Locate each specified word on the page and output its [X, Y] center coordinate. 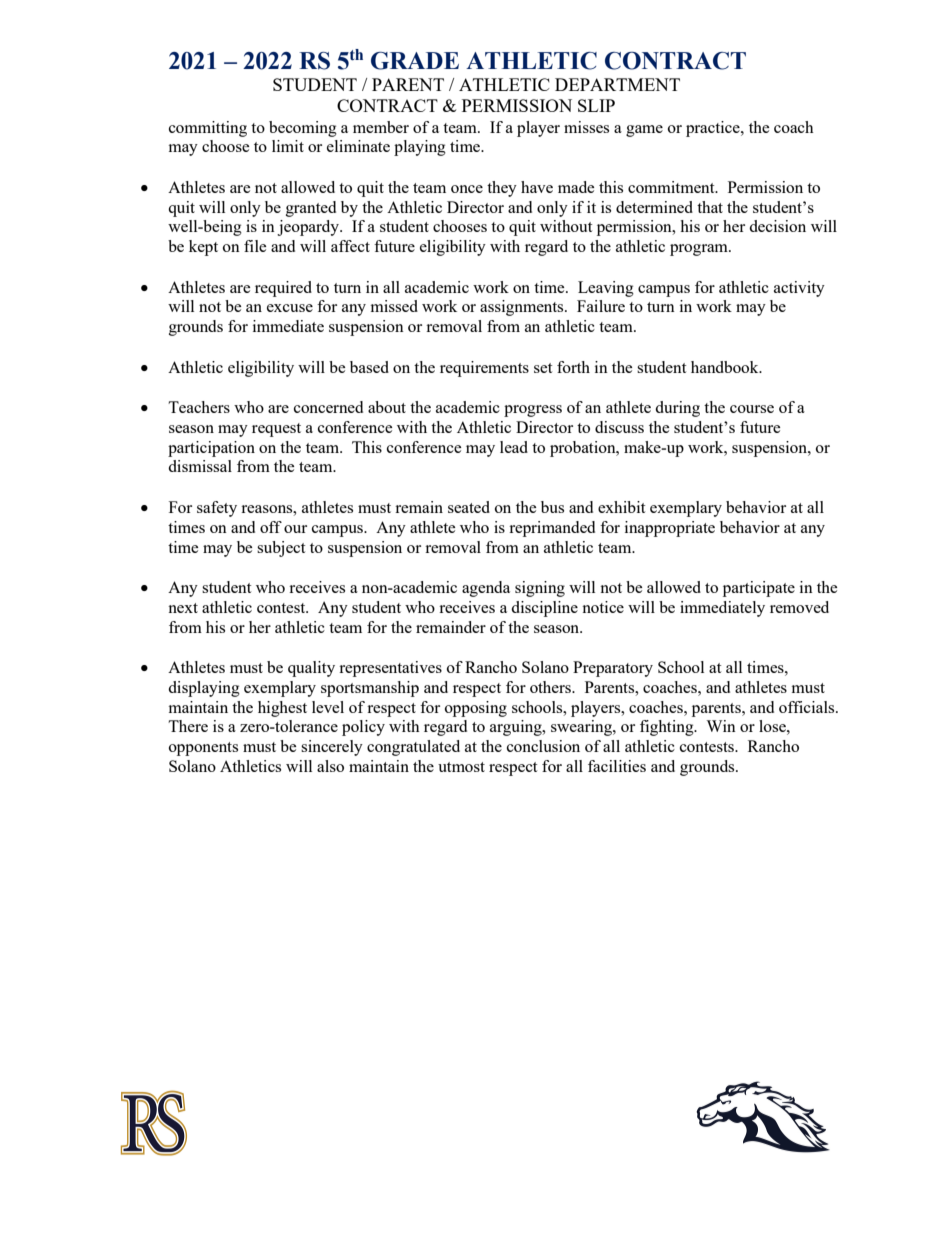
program [700, 250]
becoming [303, 129]
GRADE [415, 61]
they [502, 189]
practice [714, 129]
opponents [203, 749]
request [276, 430]
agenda [486, 589]
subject [281, 549]
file [255, 246]
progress [533, 411]
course [752, 409]
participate [759, 589]
